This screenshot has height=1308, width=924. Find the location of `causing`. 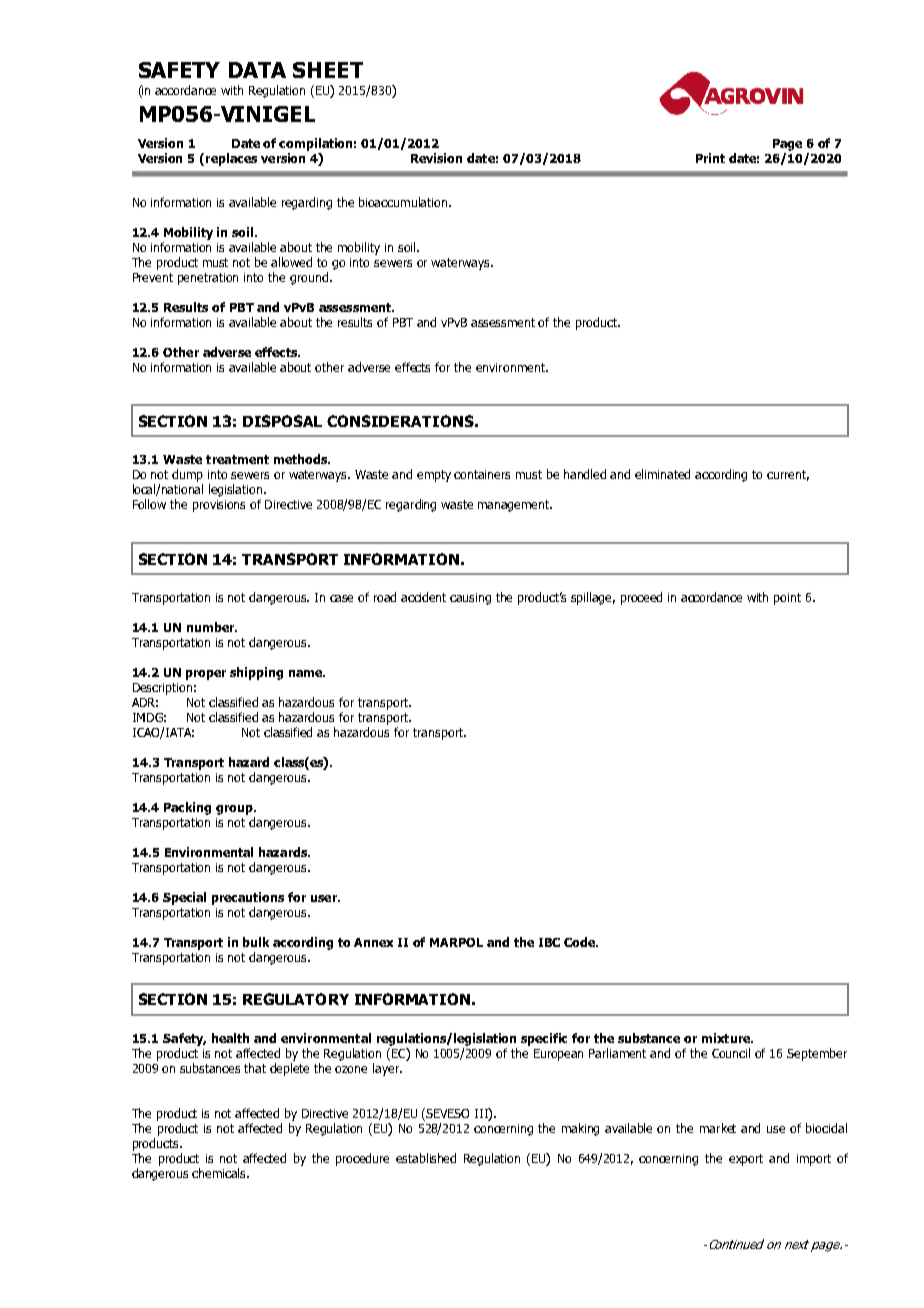

causing is located at coordinates (470, 599).
